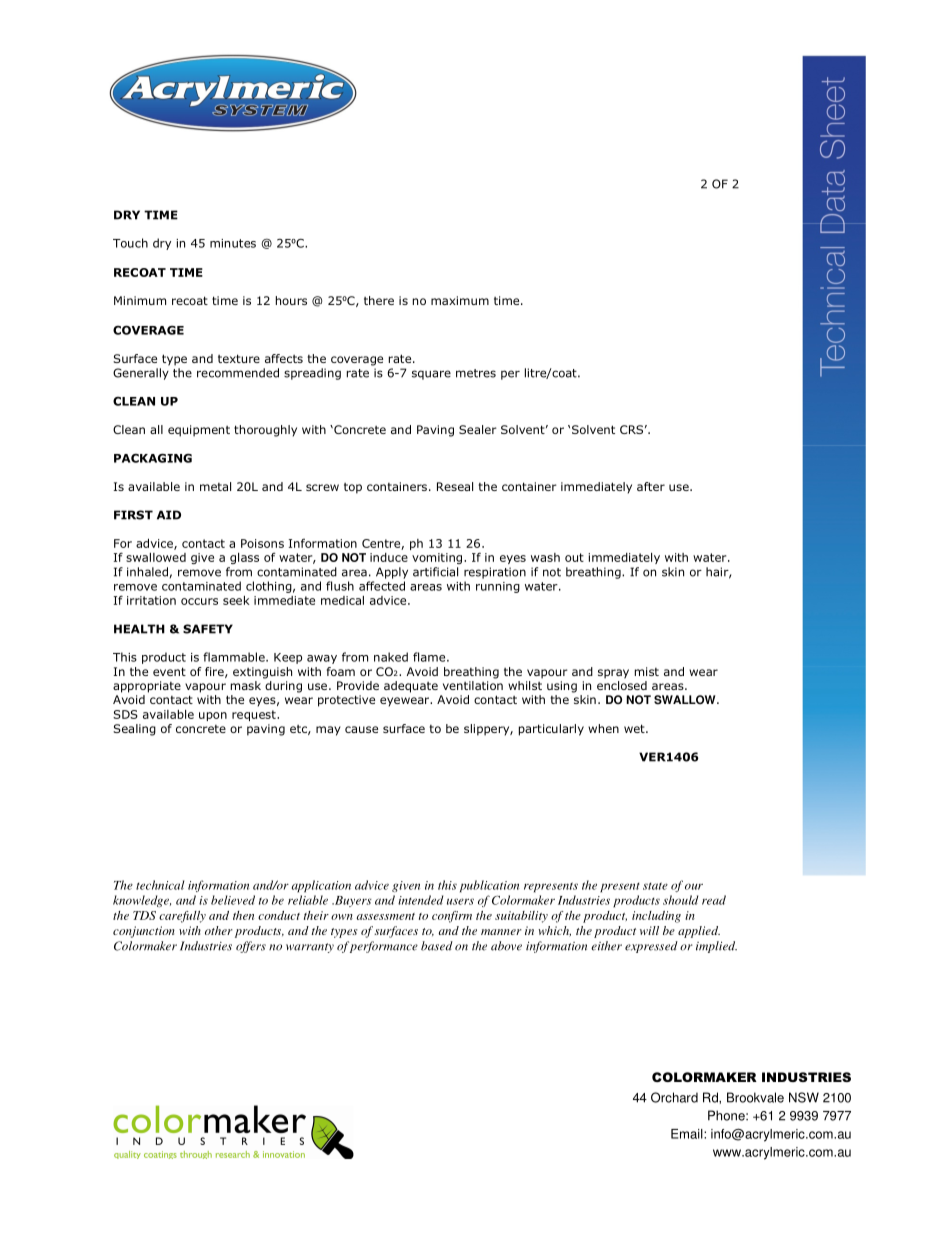 The width and height of the image is (952, 1233). Describe the element at coordinates (215, 486) in the image. I see `metal` at that location.
